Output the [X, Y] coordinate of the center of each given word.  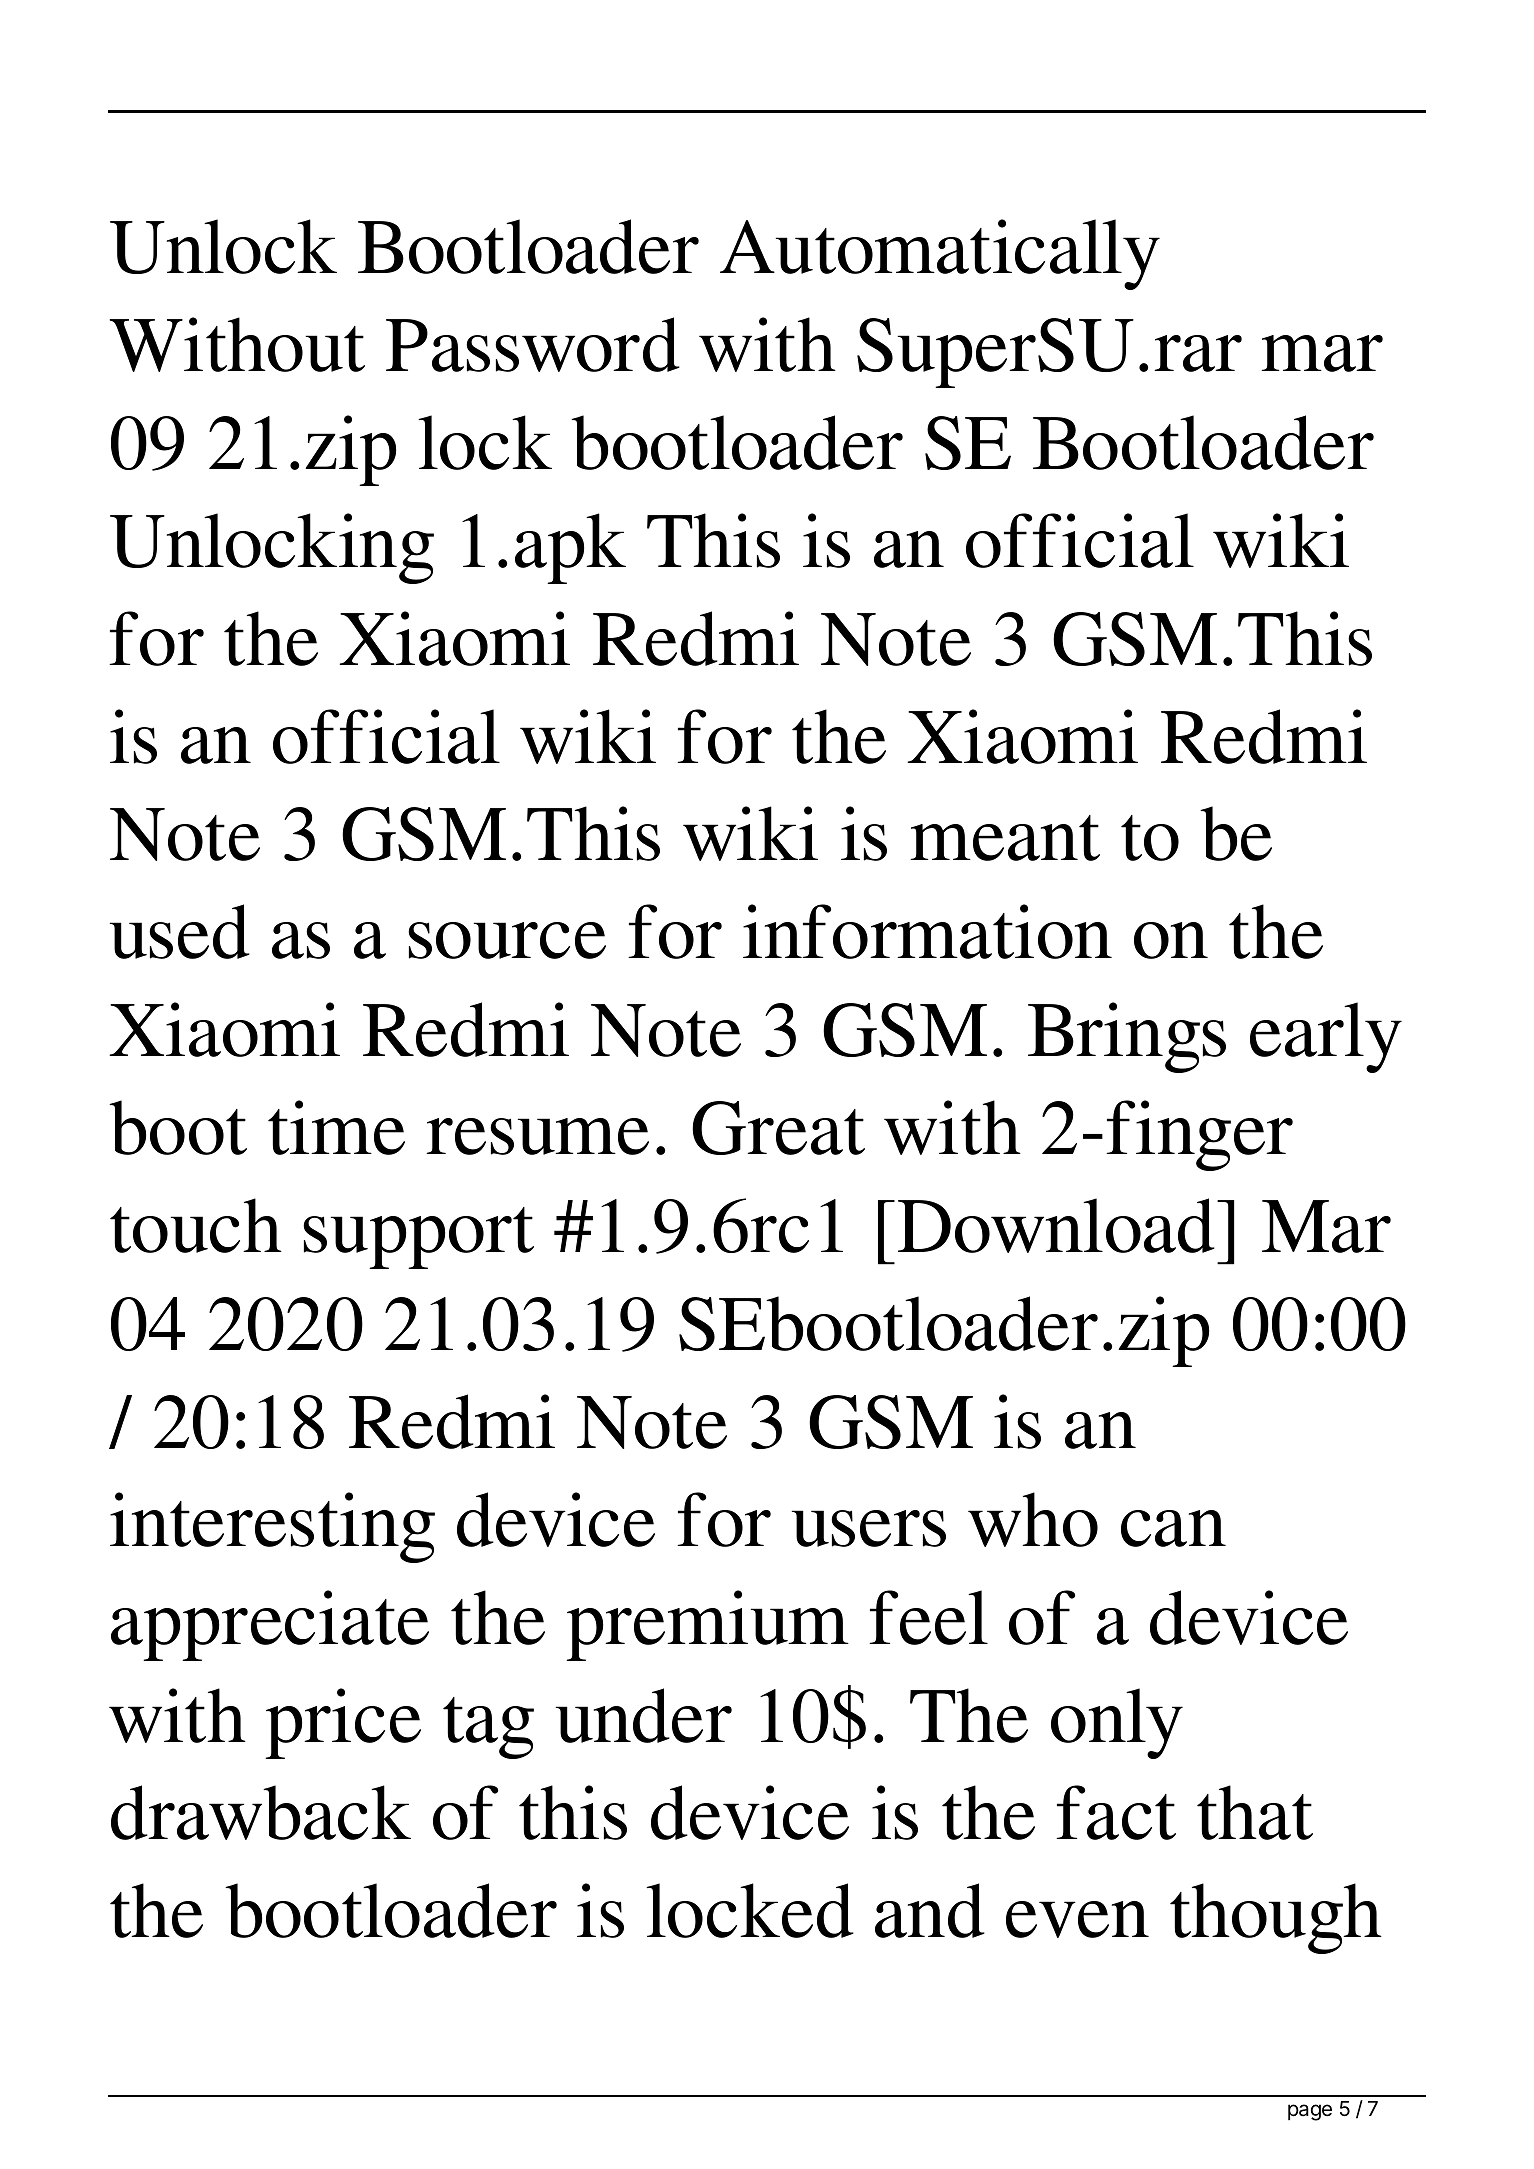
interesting [272, 1527]
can [1173, 1528]
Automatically [940, 254]
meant [1005, 838]
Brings [1127, 1037]
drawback [261, 1812]
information [927, 931]
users [869, 1528]
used [180, 931]
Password [533, 344]
